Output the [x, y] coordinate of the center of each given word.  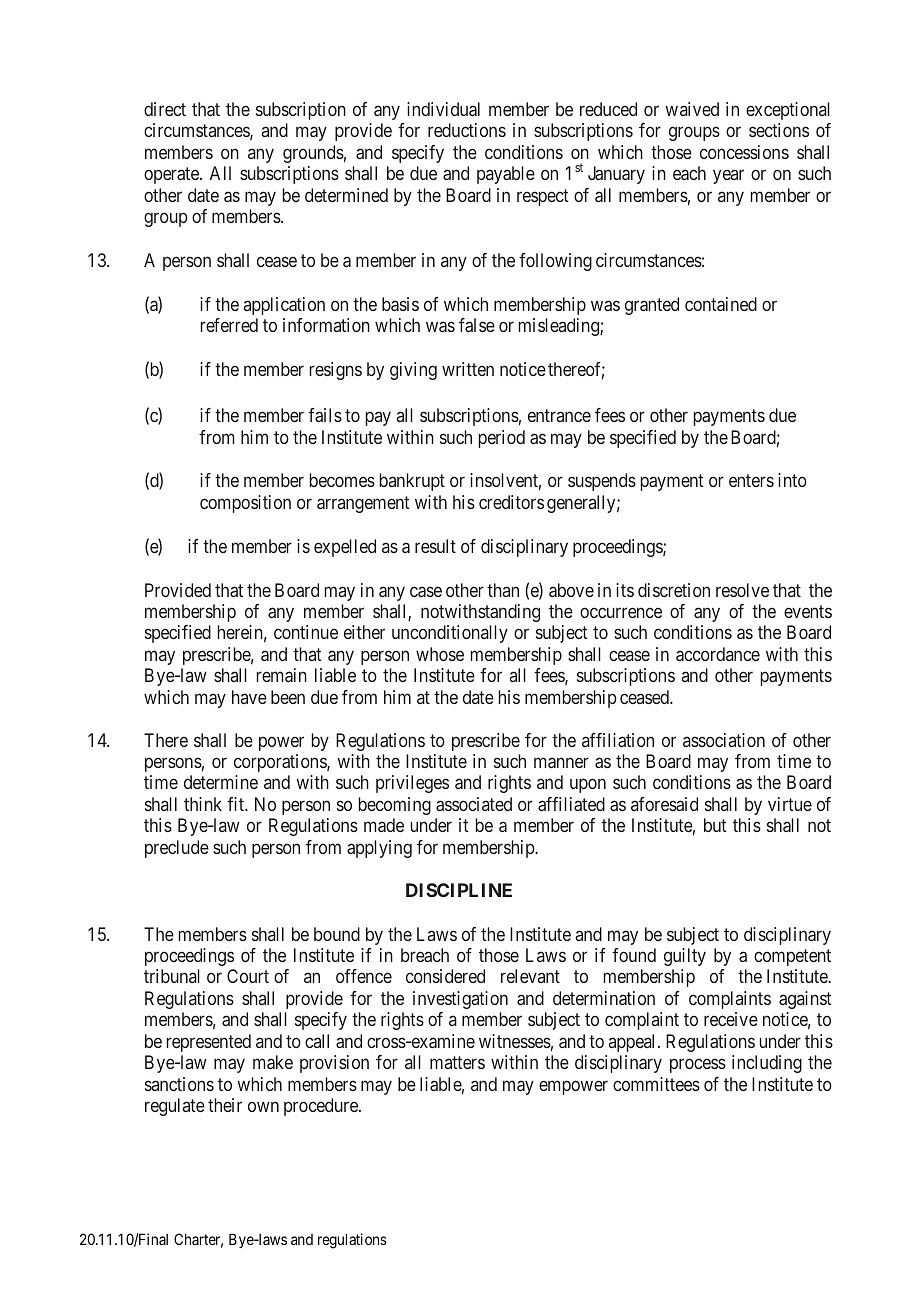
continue [306, 632]
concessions [744, 152]
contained [721, 304]
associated [474, 804]
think [203, 804]
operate [172, 176]
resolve [742, 590]
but [715, 825]
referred [229, 325]
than [503, 590]
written [468, 369]
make [273, 1062]
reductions [467, 130]
